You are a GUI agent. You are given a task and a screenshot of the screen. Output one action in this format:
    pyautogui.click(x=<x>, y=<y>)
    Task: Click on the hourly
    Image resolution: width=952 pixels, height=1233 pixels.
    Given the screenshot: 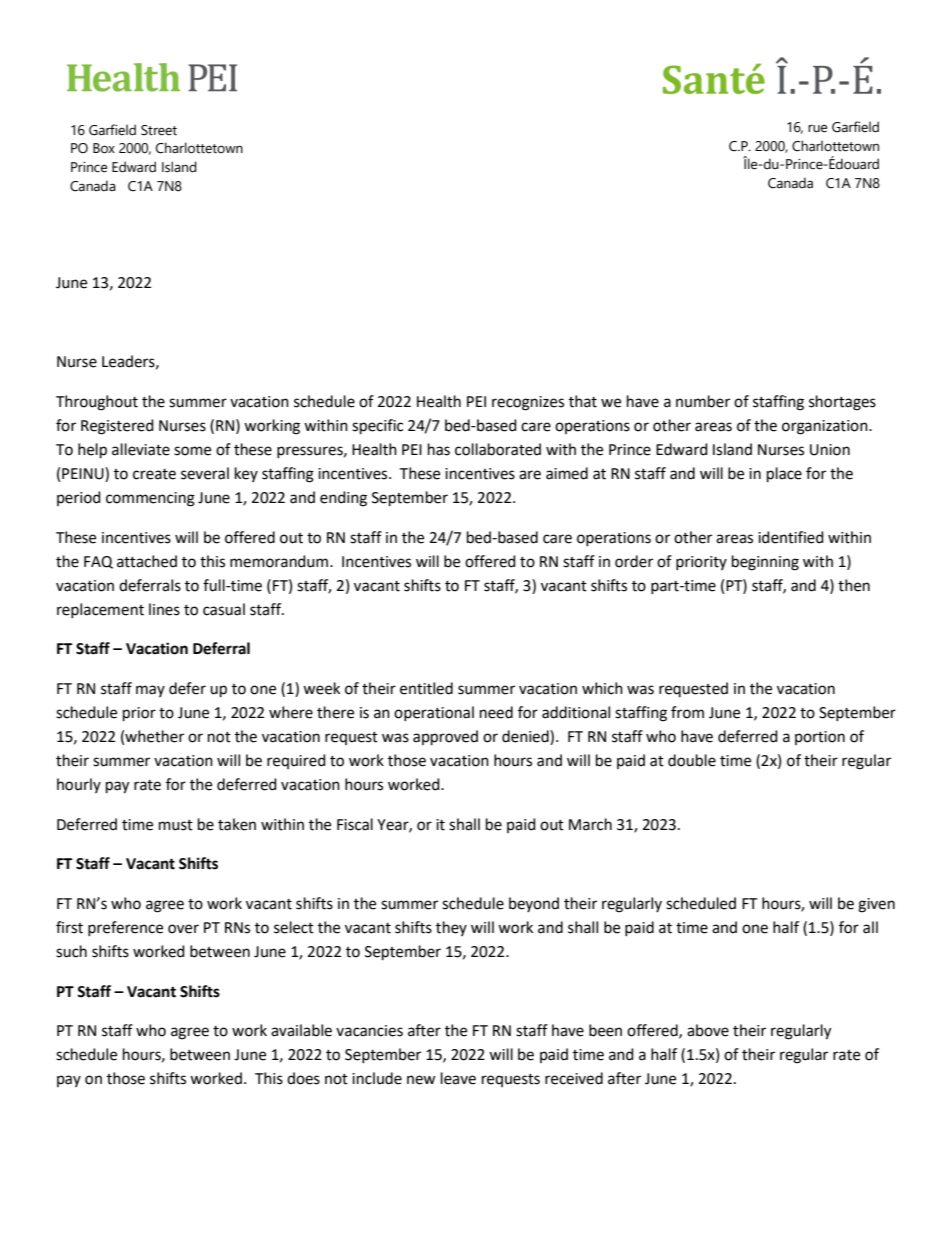 What is the action you would take?
    pyautogui.click(x=79, y=785)
